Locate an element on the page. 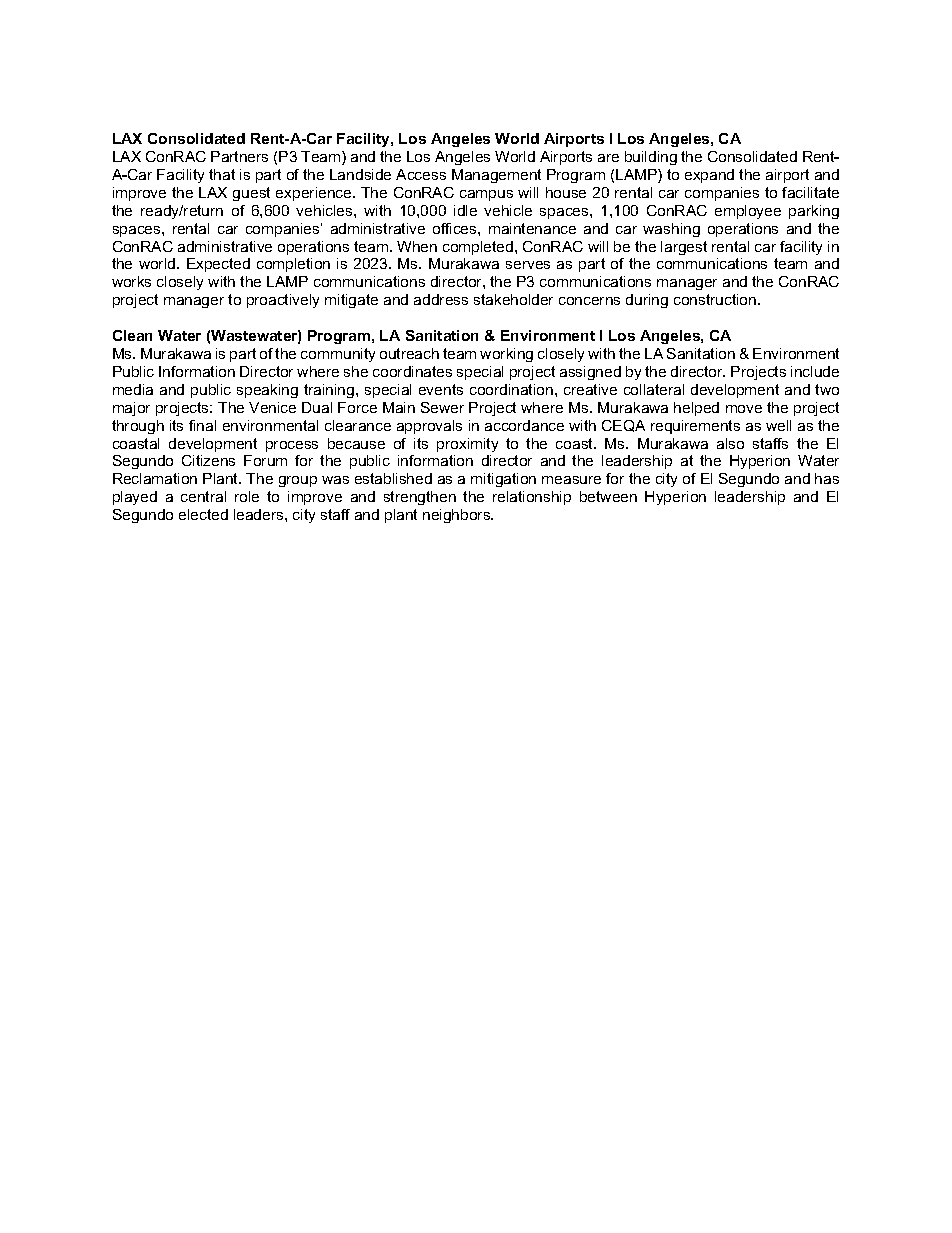  working is located at coordinates (506, 355).
